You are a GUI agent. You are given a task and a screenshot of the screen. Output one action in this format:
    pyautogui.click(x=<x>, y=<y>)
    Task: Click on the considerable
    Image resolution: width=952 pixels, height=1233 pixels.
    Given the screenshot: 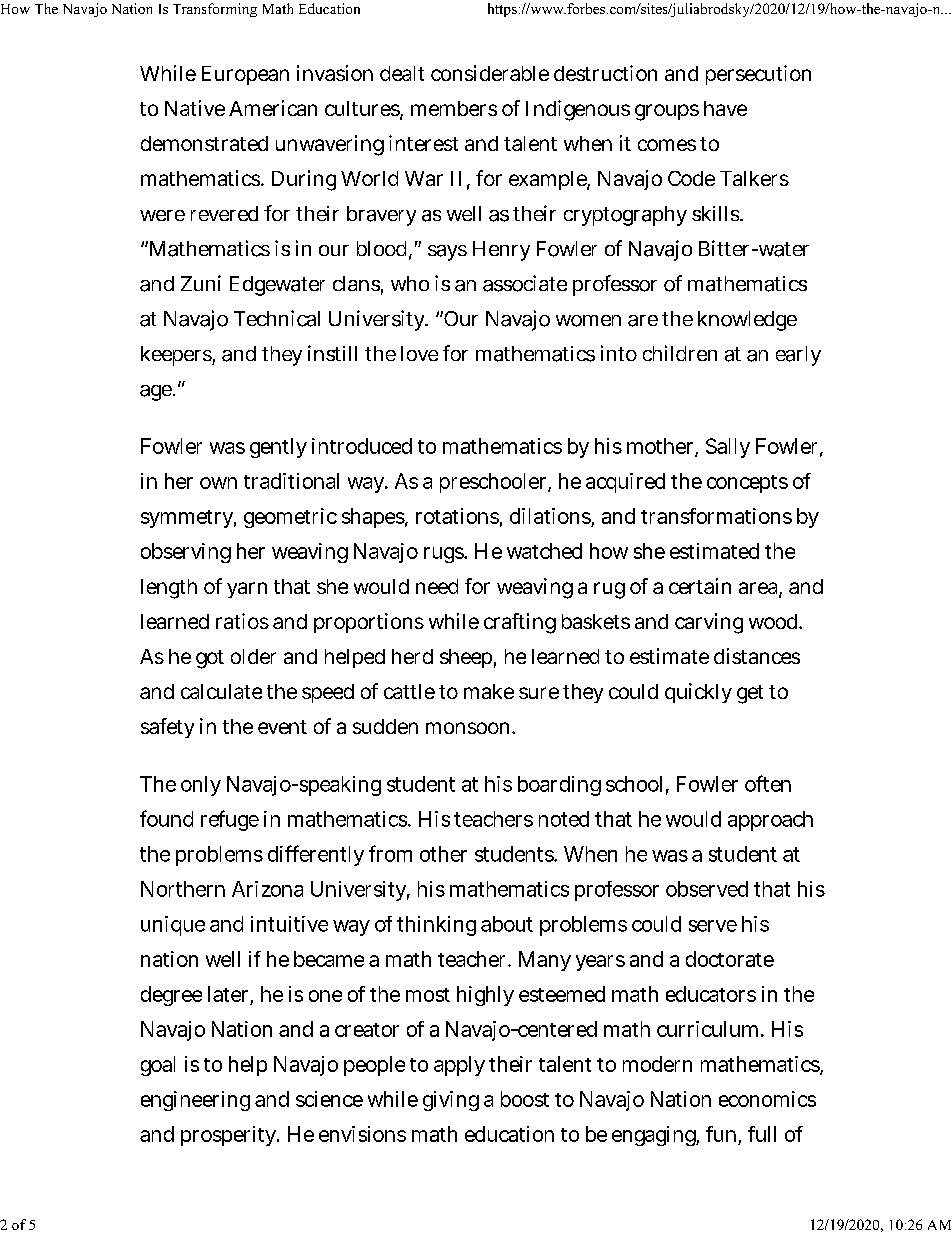 What is the action you would take?
    pyautogui.click(x=490, y=73)
